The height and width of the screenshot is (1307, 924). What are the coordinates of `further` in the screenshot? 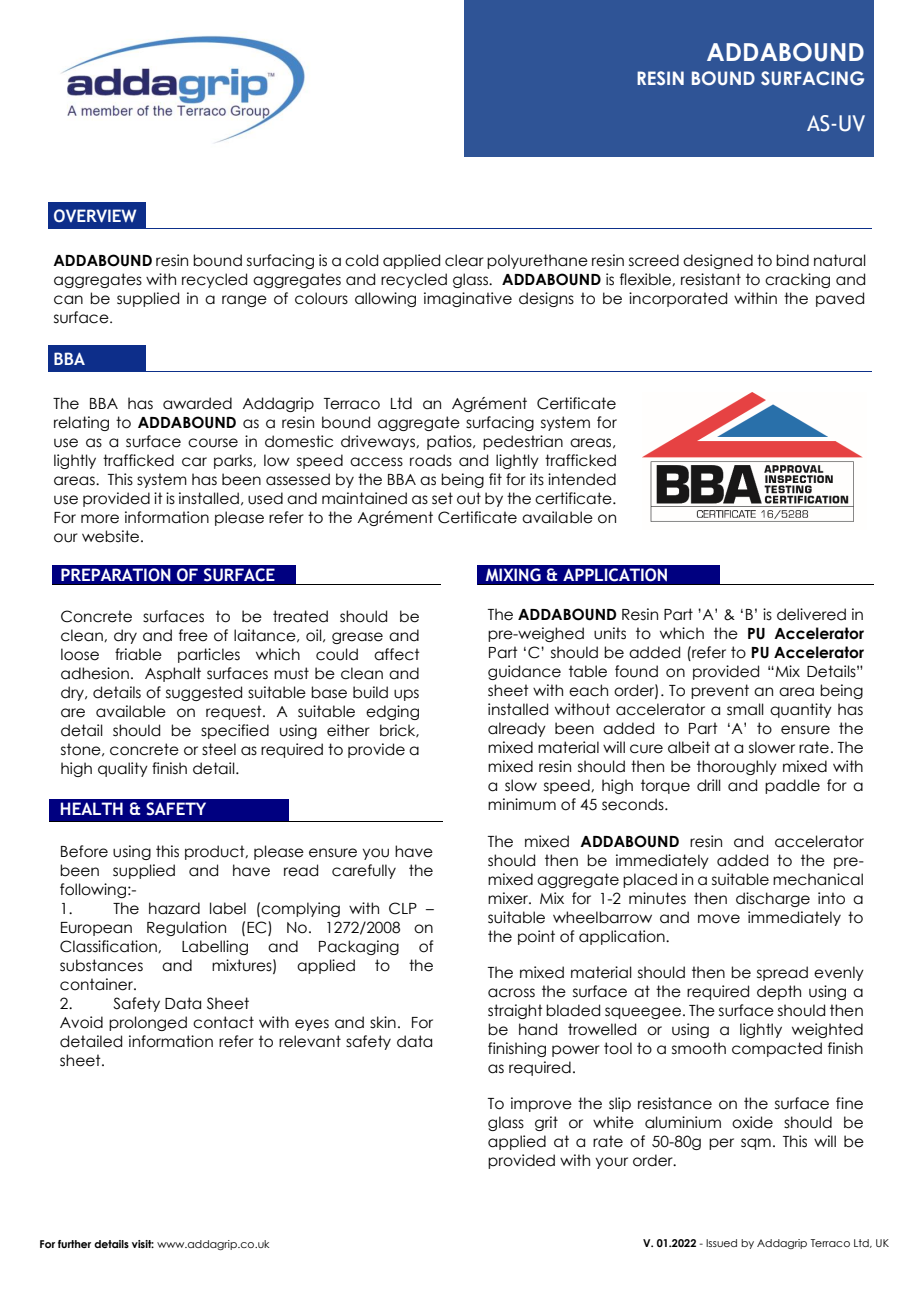 It's located at (74, 1244).
